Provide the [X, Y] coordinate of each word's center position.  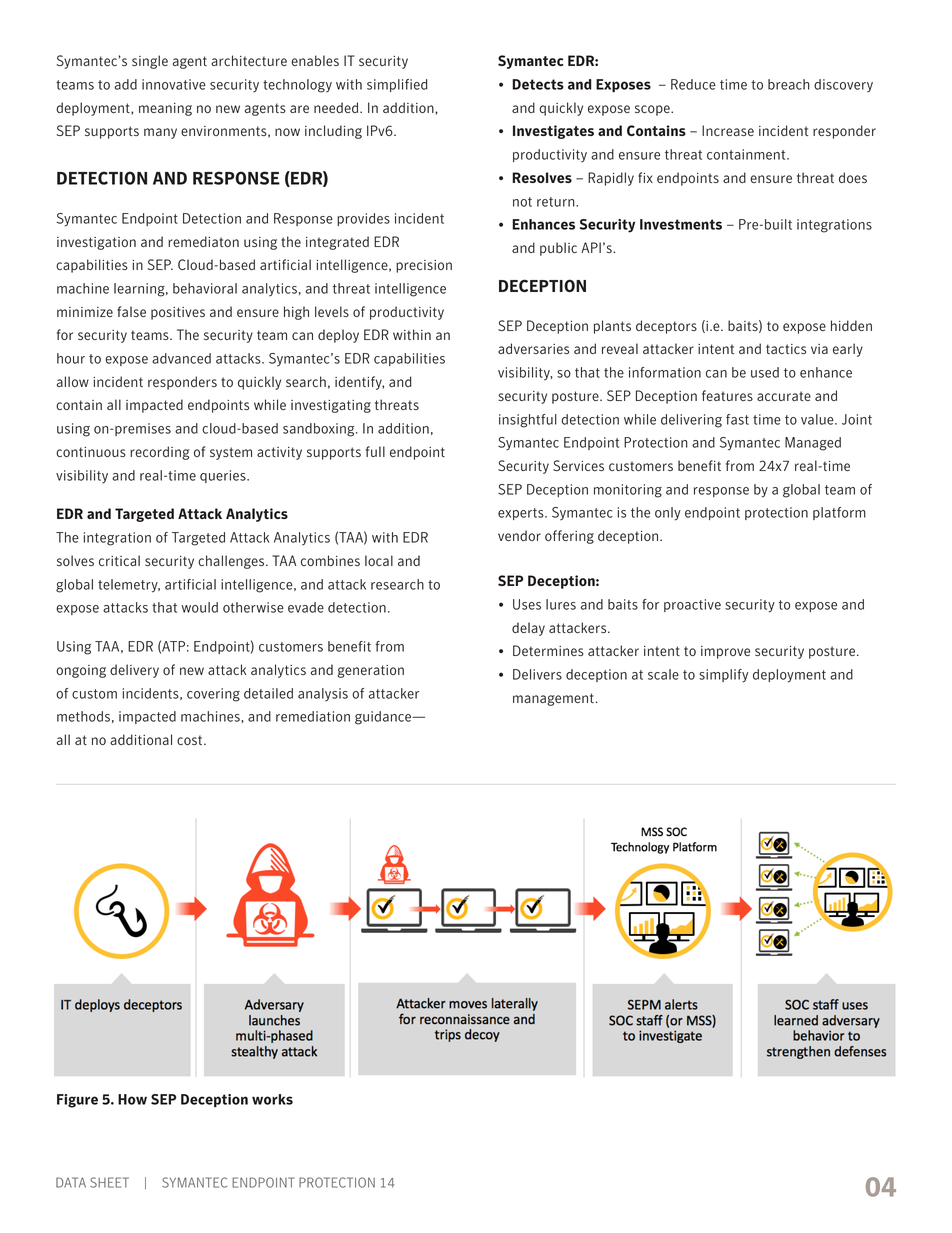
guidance [384, 718]
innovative [174, 84]
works [272, 1099]
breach [789, 84]
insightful [528, 421]
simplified [397, 85]
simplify [723, 676]
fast [737, 419]
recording [159, 453]
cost [191, 740]
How [132, 1099]
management [553, 699]
